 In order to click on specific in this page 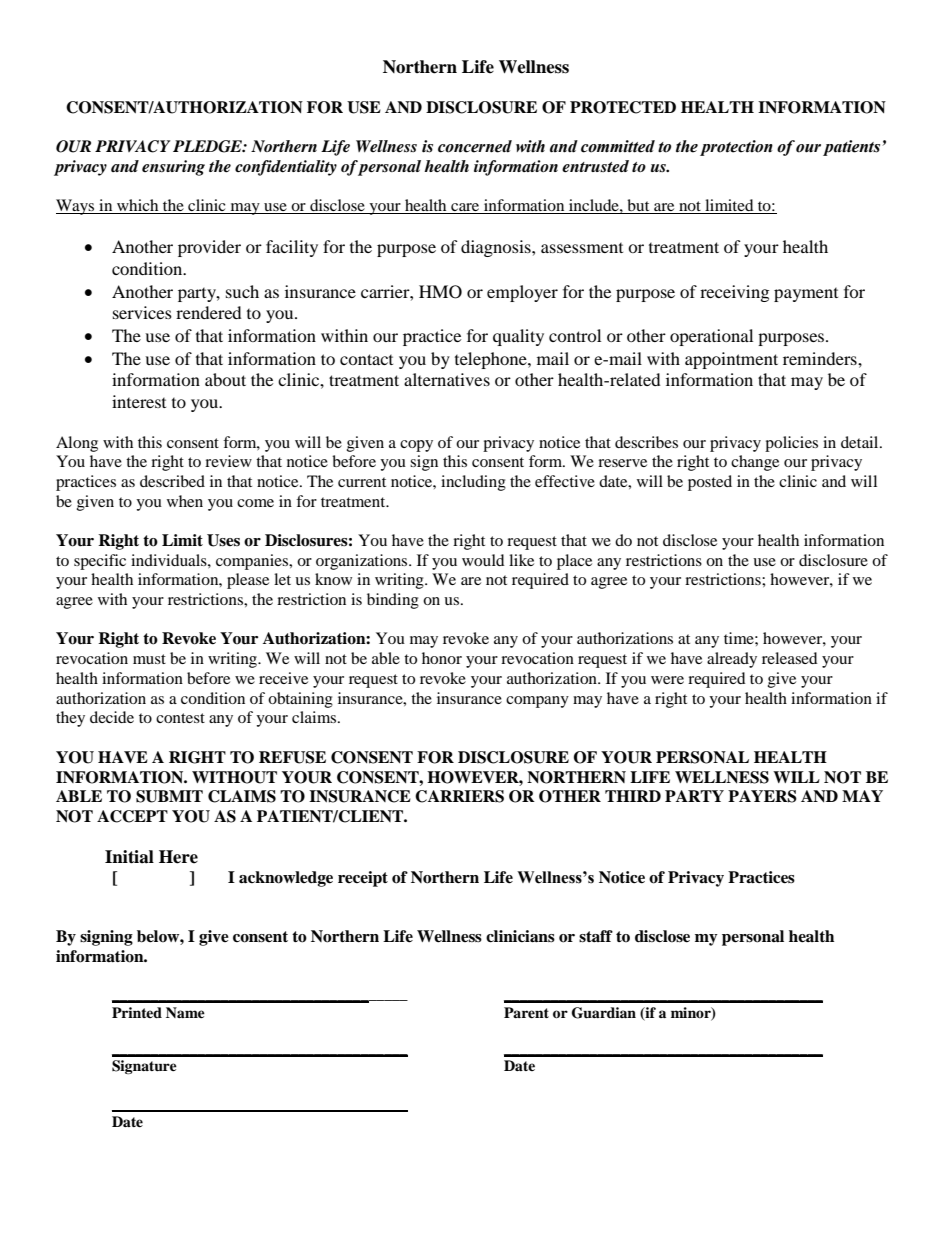, I will do `click(100, 562)`.
